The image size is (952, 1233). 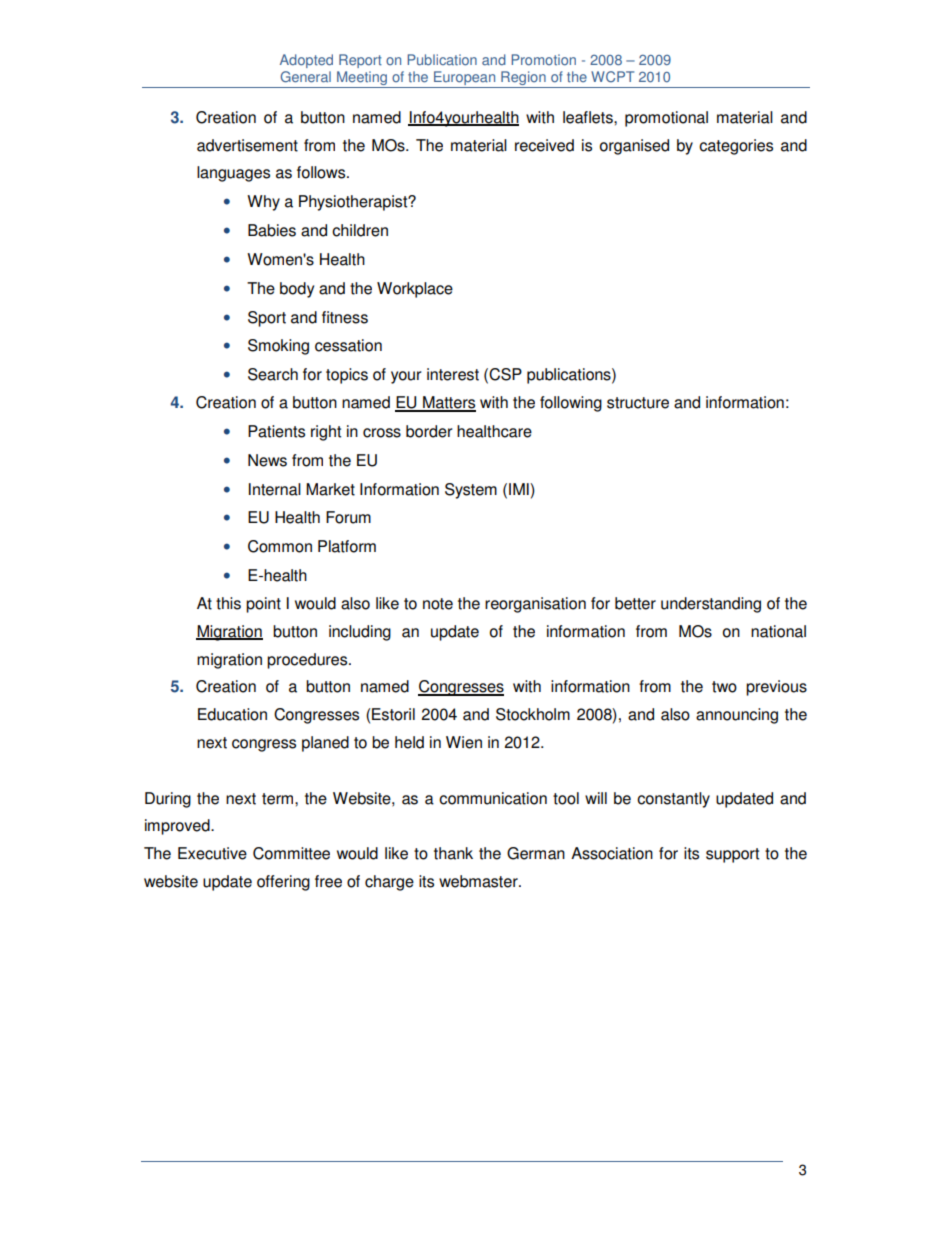 What do you see at coordinates (278, 347) in the document?
I see `Smoking` at bounding box center [278, 347].
